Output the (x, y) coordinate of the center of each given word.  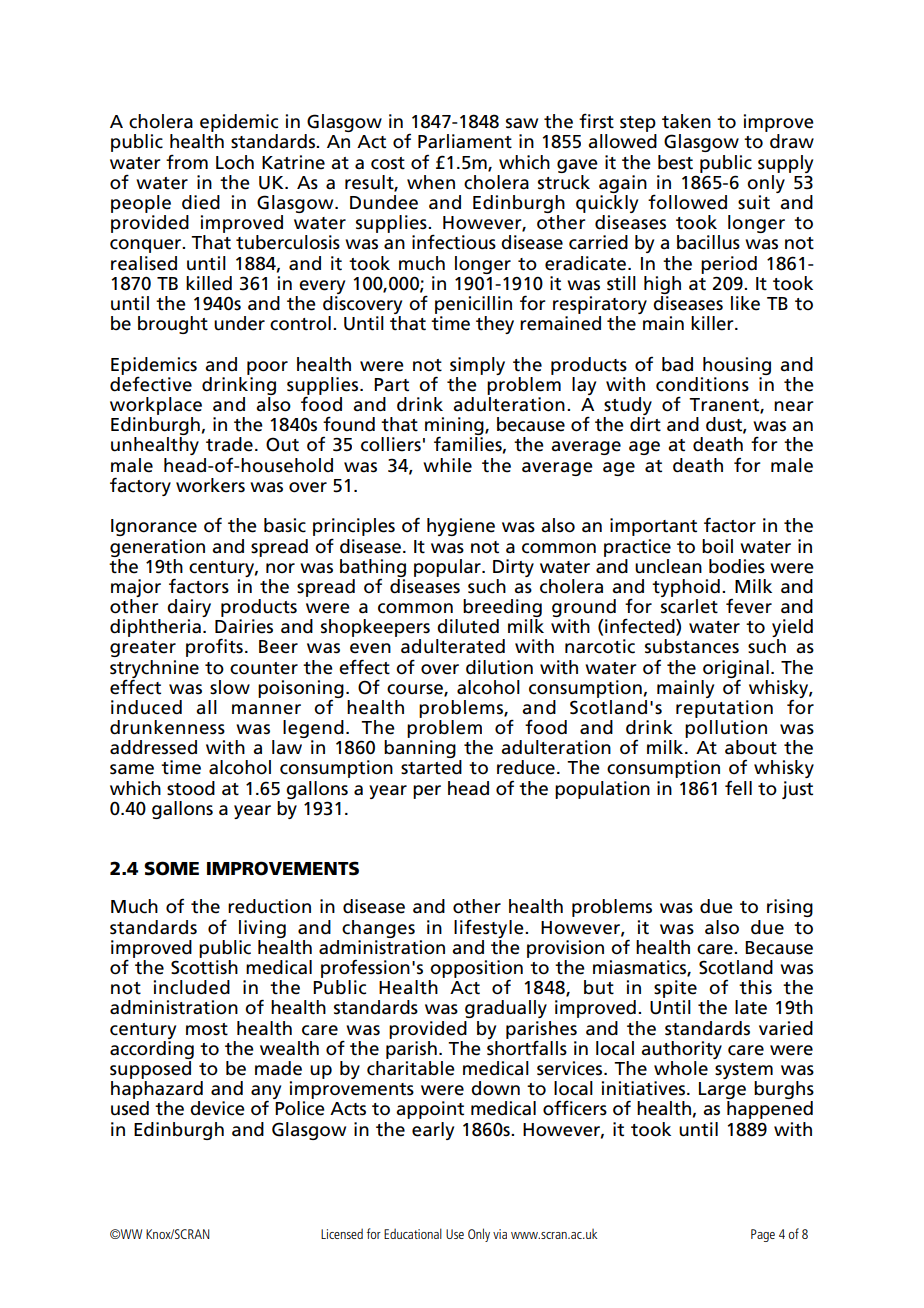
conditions (702, 384)
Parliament (465, 141)
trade (229, 444)
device (217, 1108)
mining (455, 427)
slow (230, 687)
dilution (499, 667)
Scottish (204, 967)
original (736, 670)
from (187, 162)
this (755, 987)
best (675, 162)
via (500, 1234)
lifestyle (490, 928)
